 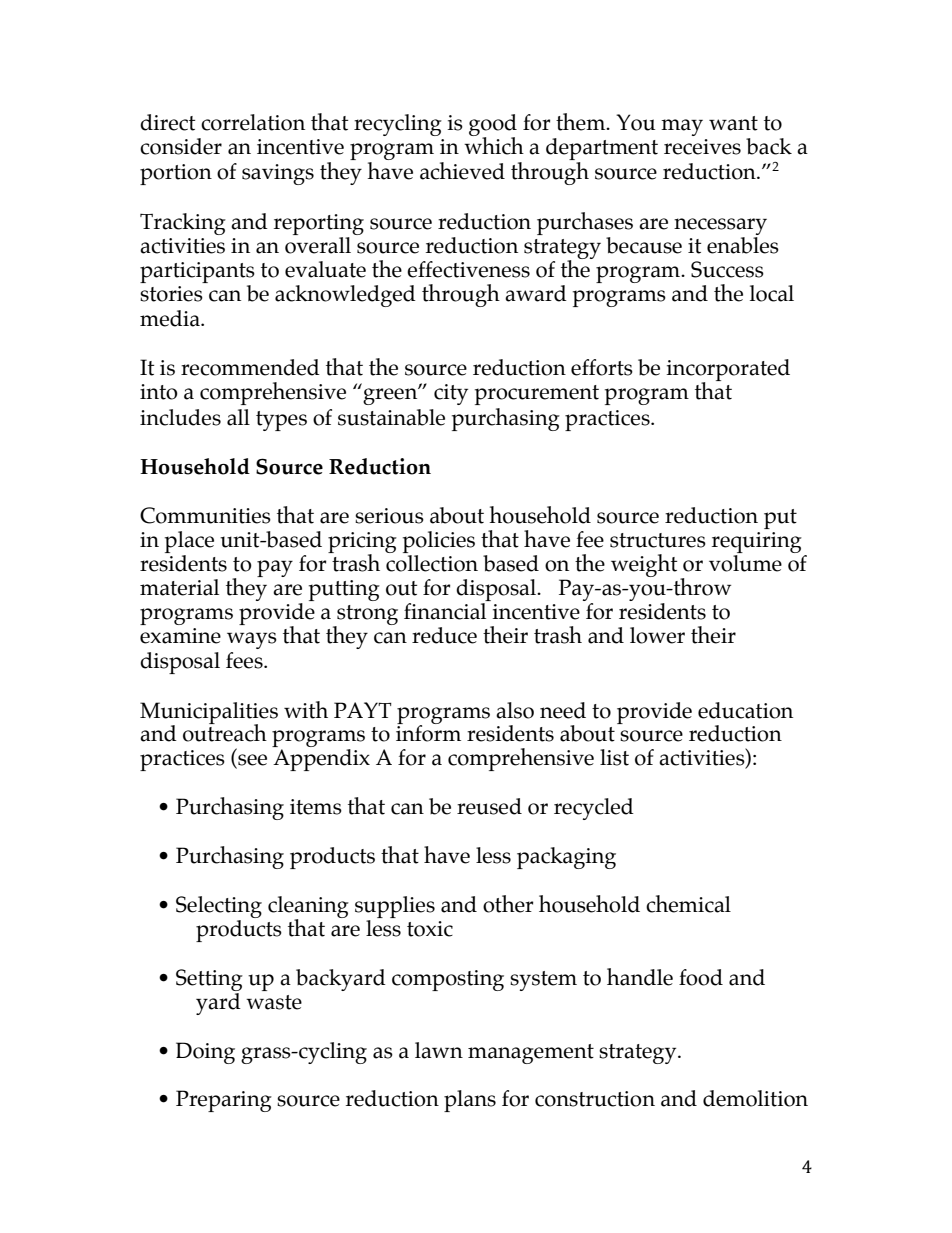 I want to click on recommended, so click(x=250, y=367).
